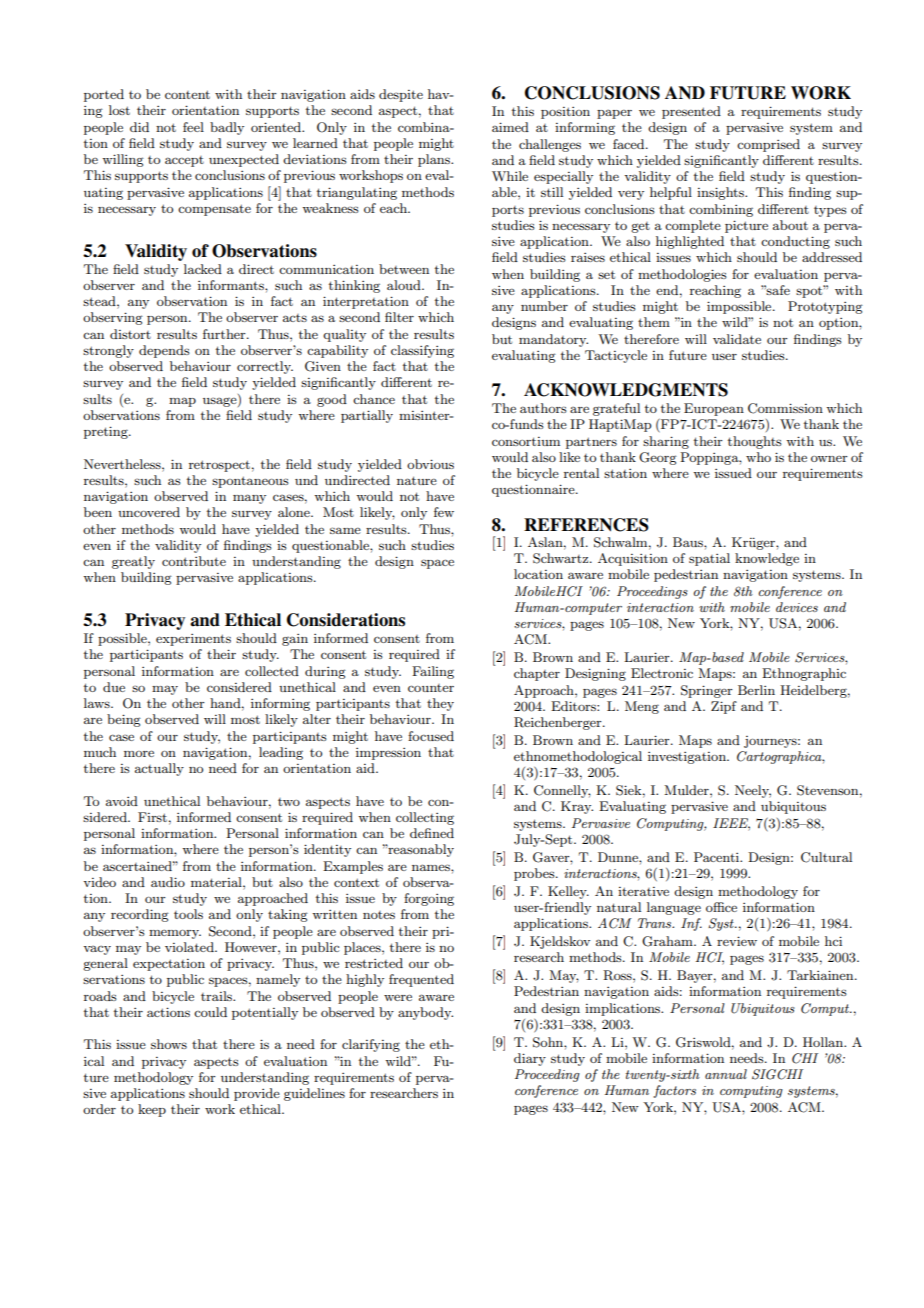 The height and width of the screenshot is (1308, 924). I want to click on actually, so click(159, 769).
